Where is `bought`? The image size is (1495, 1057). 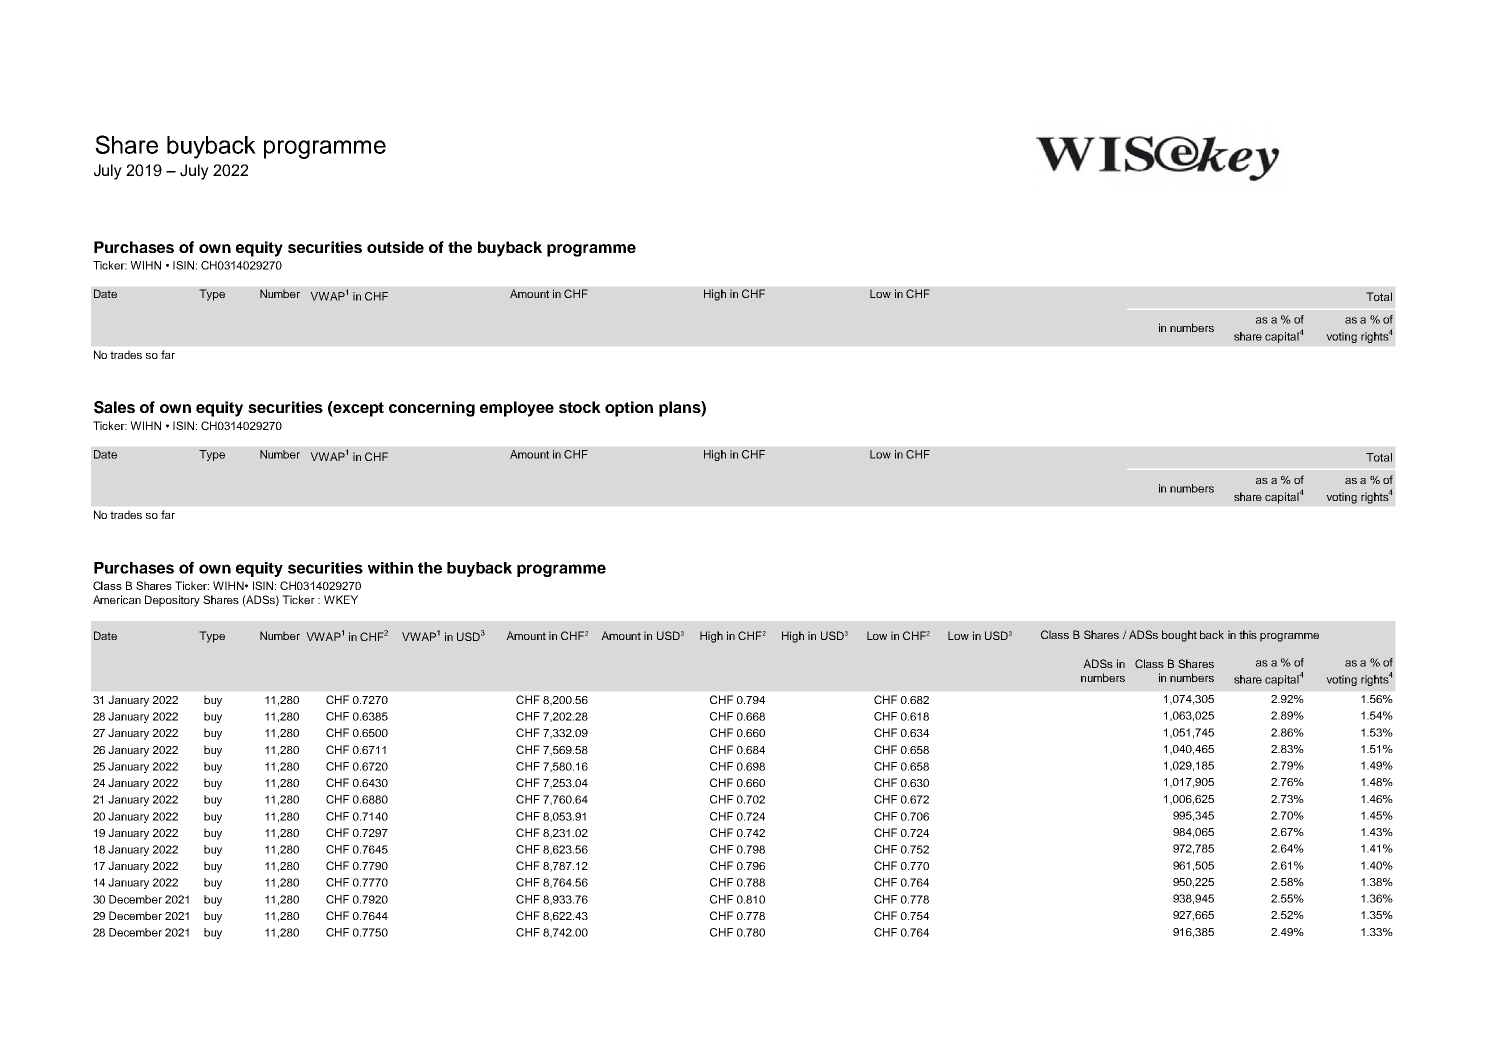
bought is located at coordinates (1179, 636).
